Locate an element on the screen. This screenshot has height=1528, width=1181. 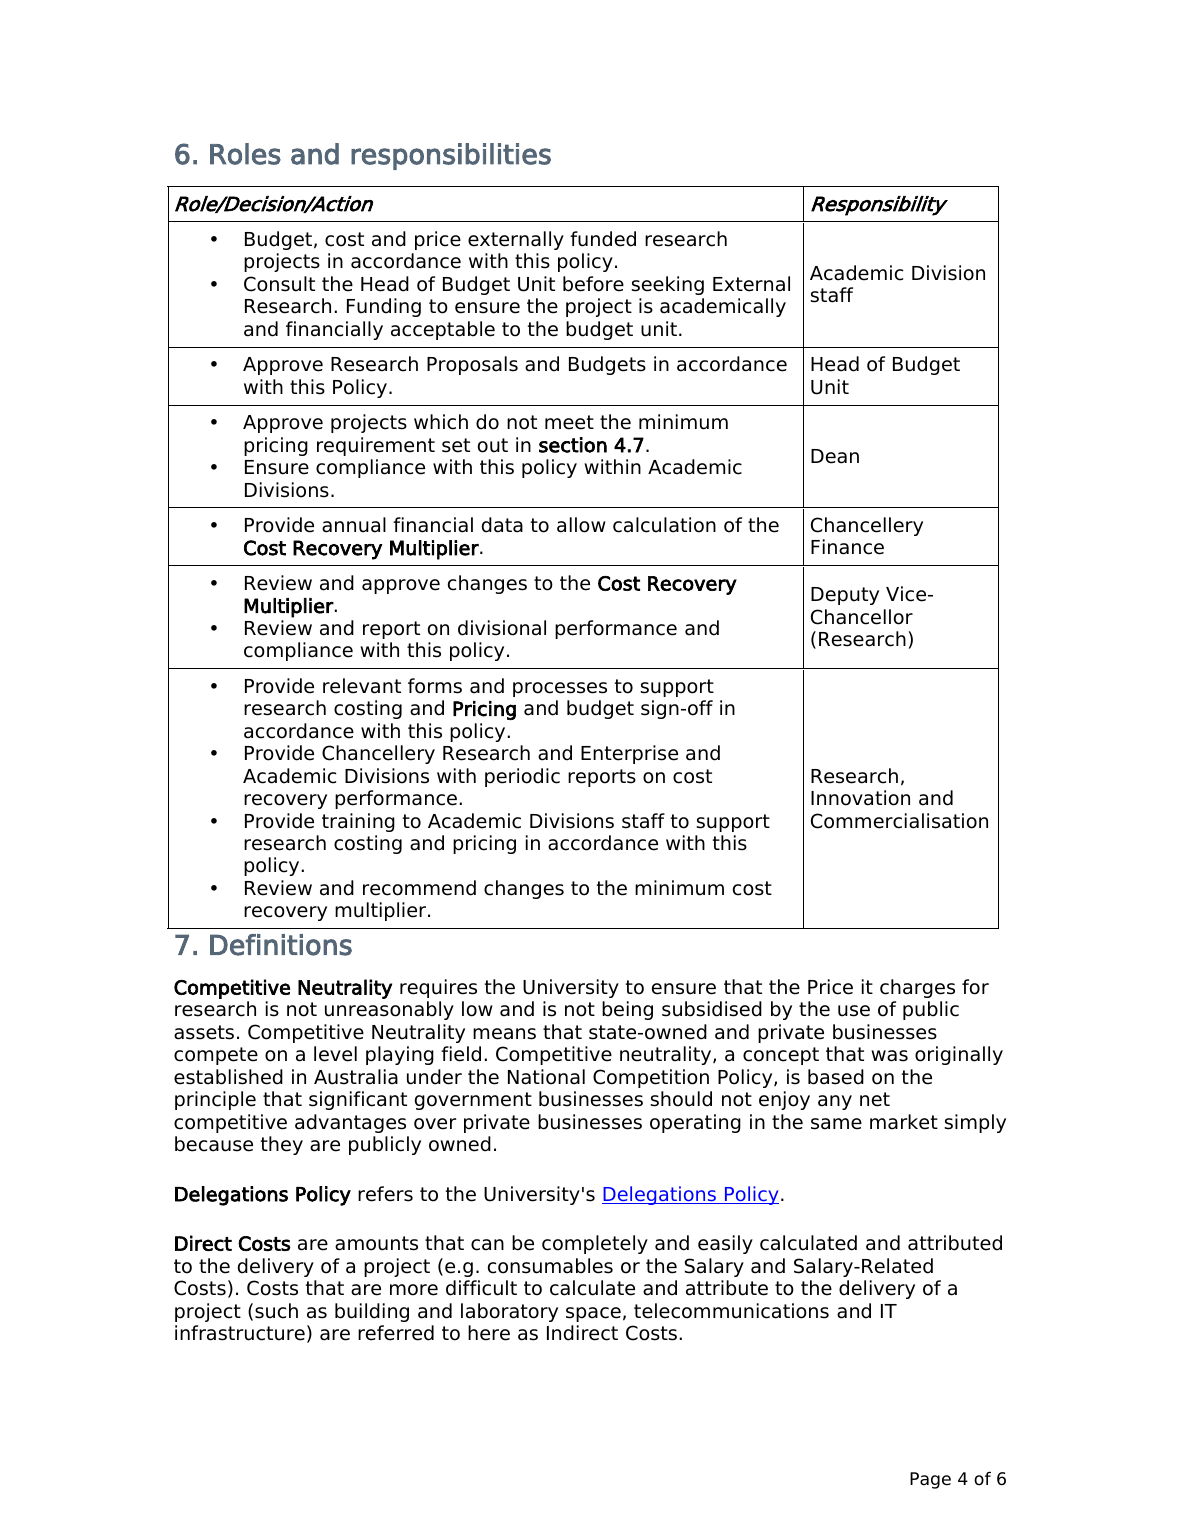
being is located at coordinates (627, 1010).
